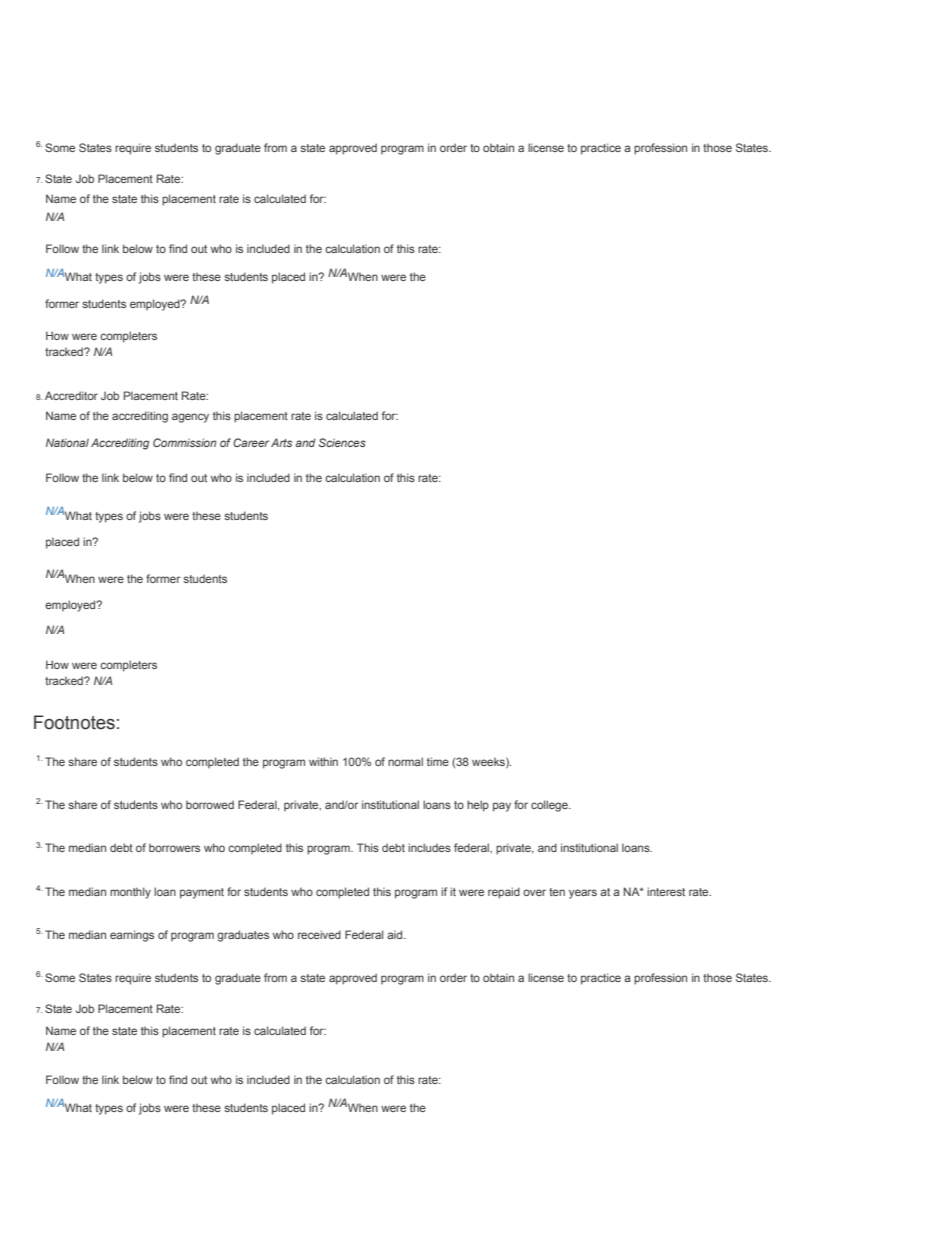 The width and height of the screenshot is (952, 1233). Describe the element at coordinates (210, 804) in the screenshot. I see `borrowed` at that location.
